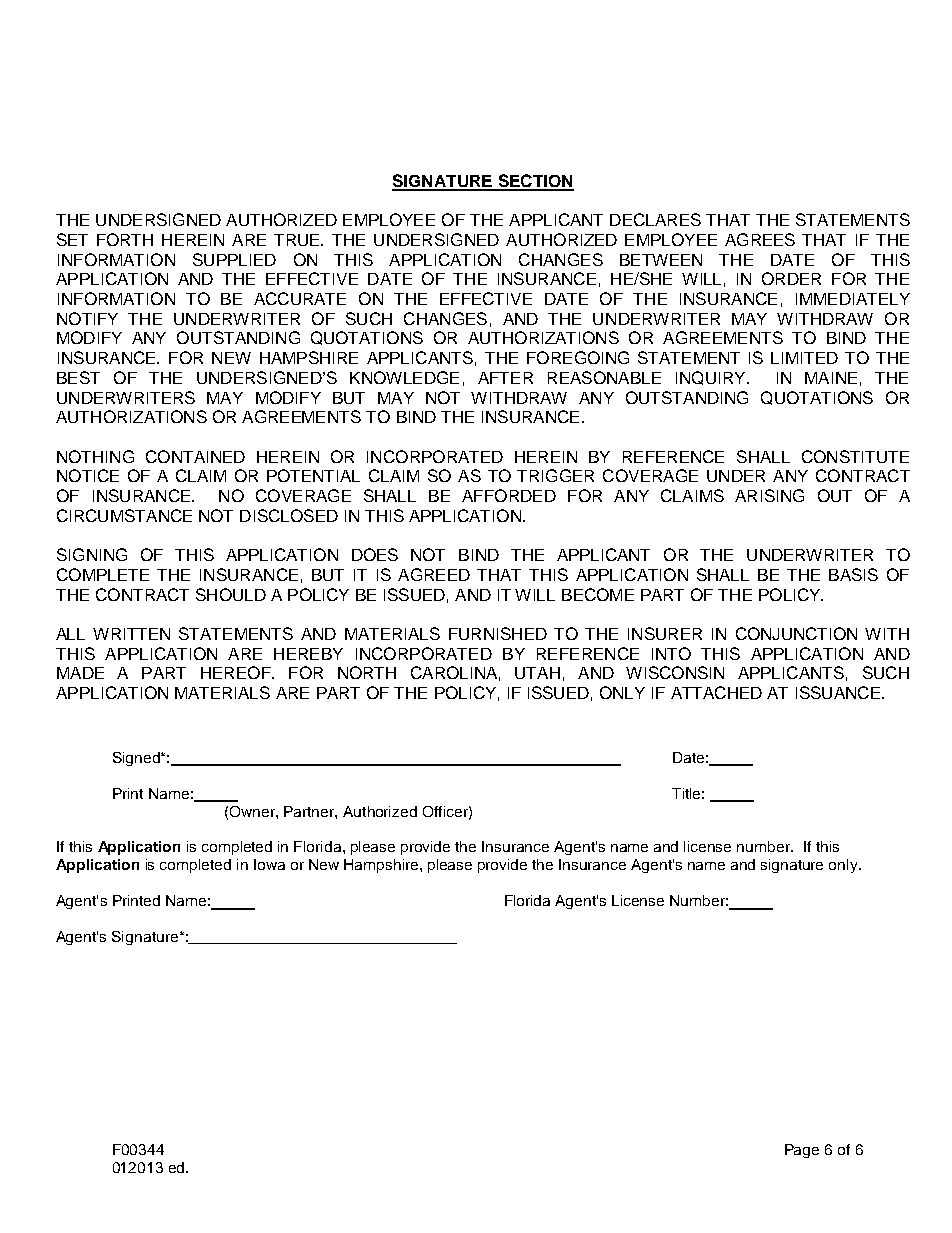  Describe the element at coordinates (367, 672) in the screenshot. I see `NORTH` at that location.
